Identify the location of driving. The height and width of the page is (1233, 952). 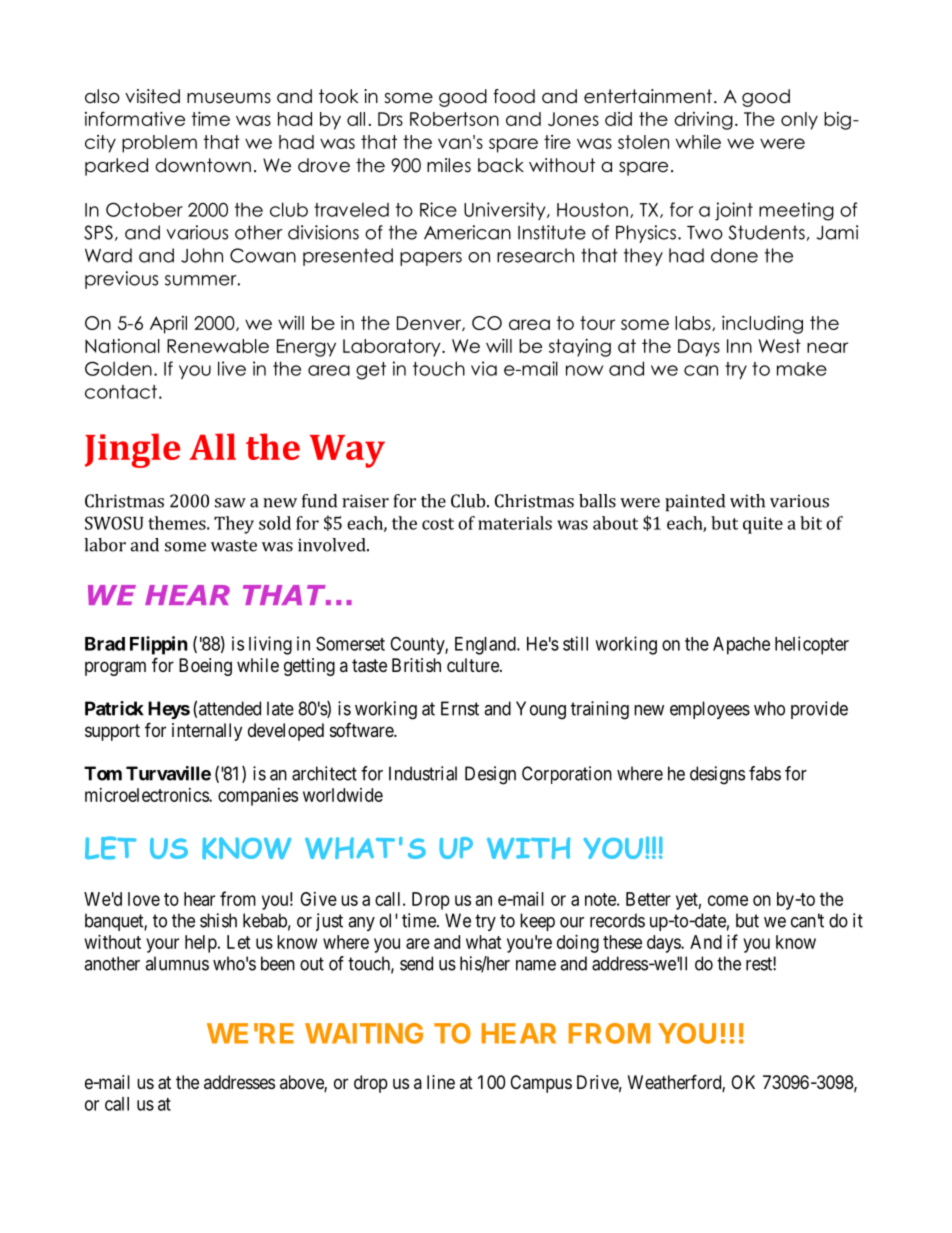
(703, 121).
